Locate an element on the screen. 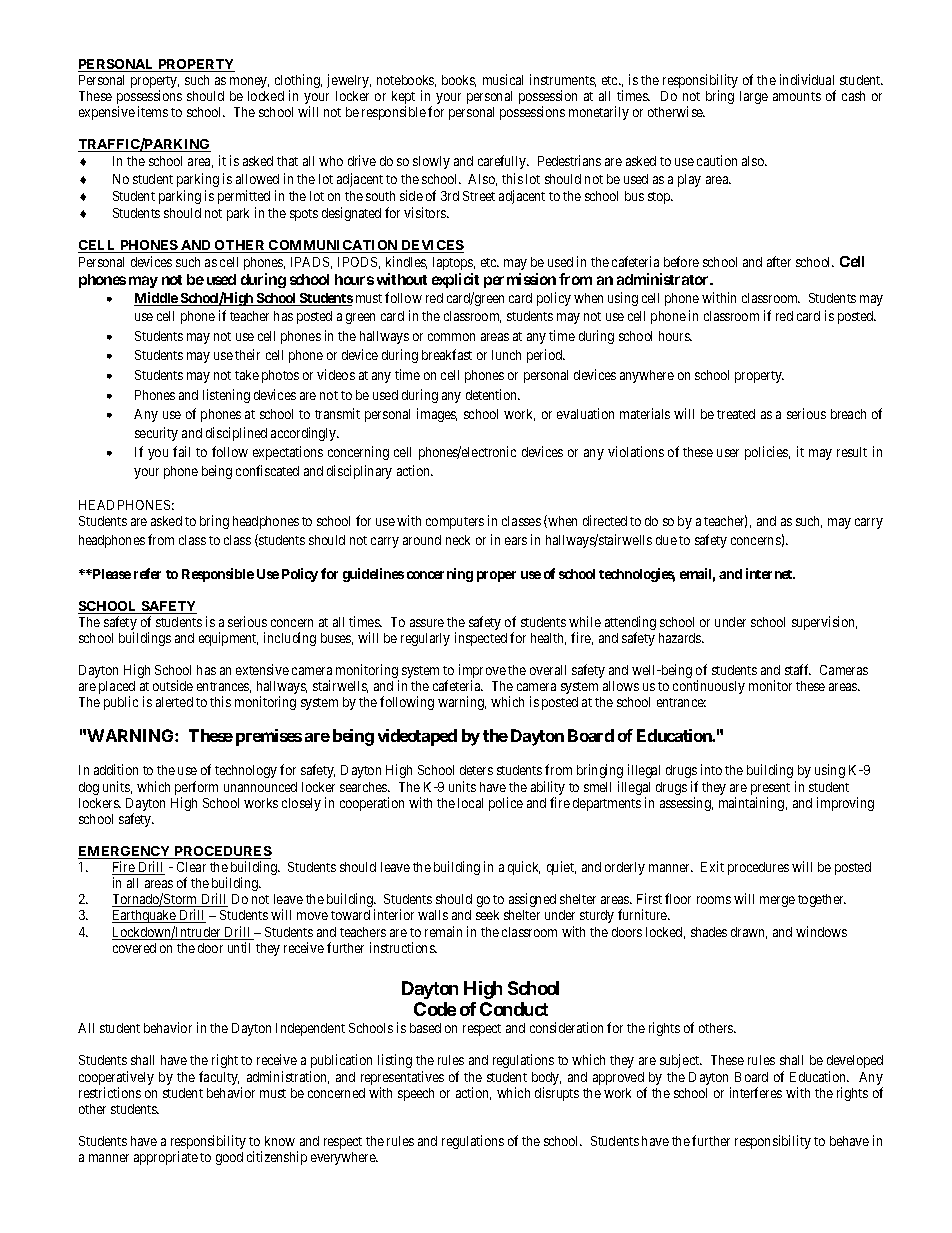  interferes is located at coordinates (756, 1092).
